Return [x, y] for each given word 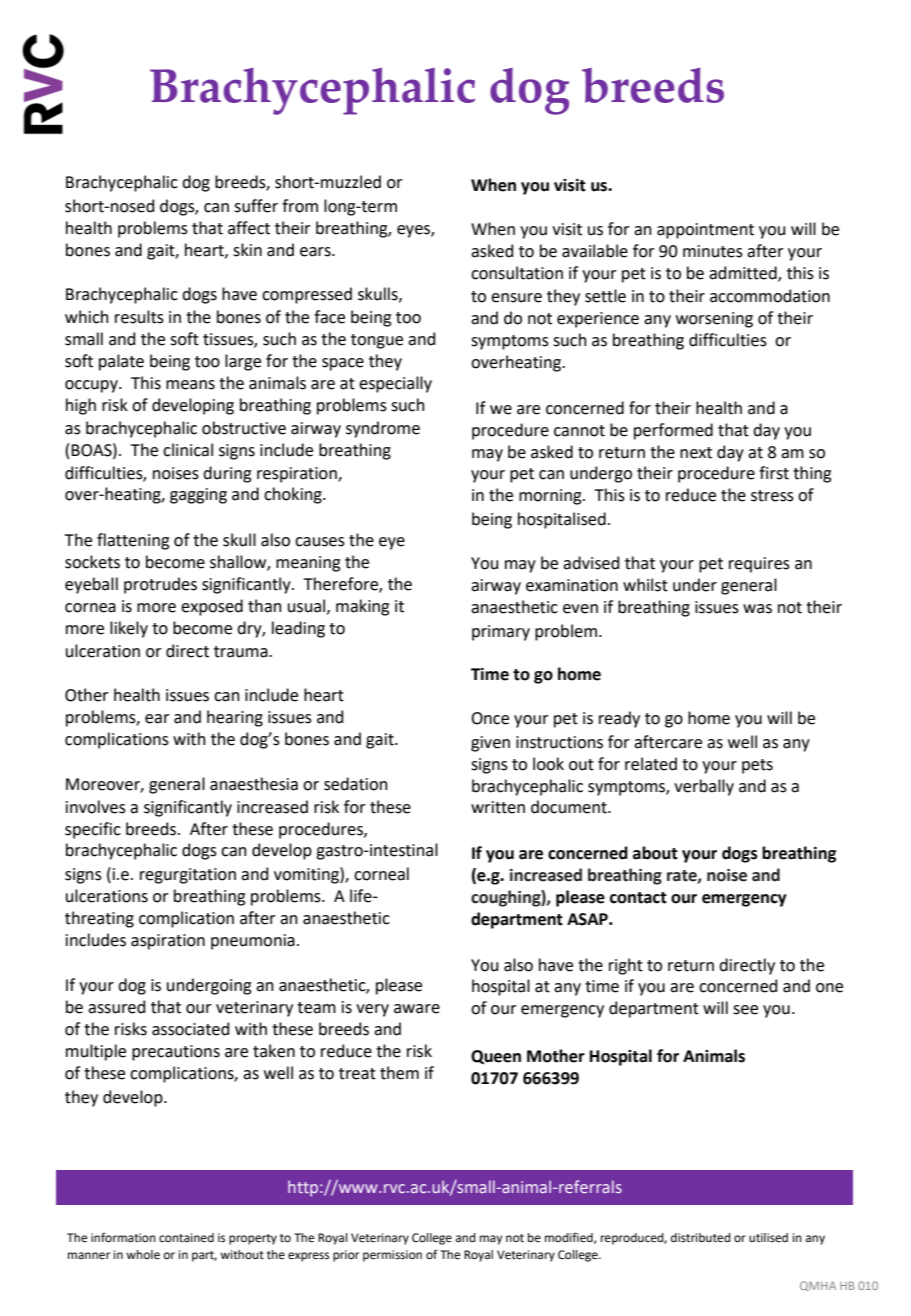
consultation [517, 273]
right [626, 966]
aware [417, 1009]
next [696, 453]
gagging [198, 496]
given [490, 744]
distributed [701, 1238]
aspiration [168, 942]
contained [186, 1237]
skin [247, 250]
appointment [705, 231]
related [651, 764]
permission [392, 1256]
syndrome [383, 429]
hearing [235, 718]
